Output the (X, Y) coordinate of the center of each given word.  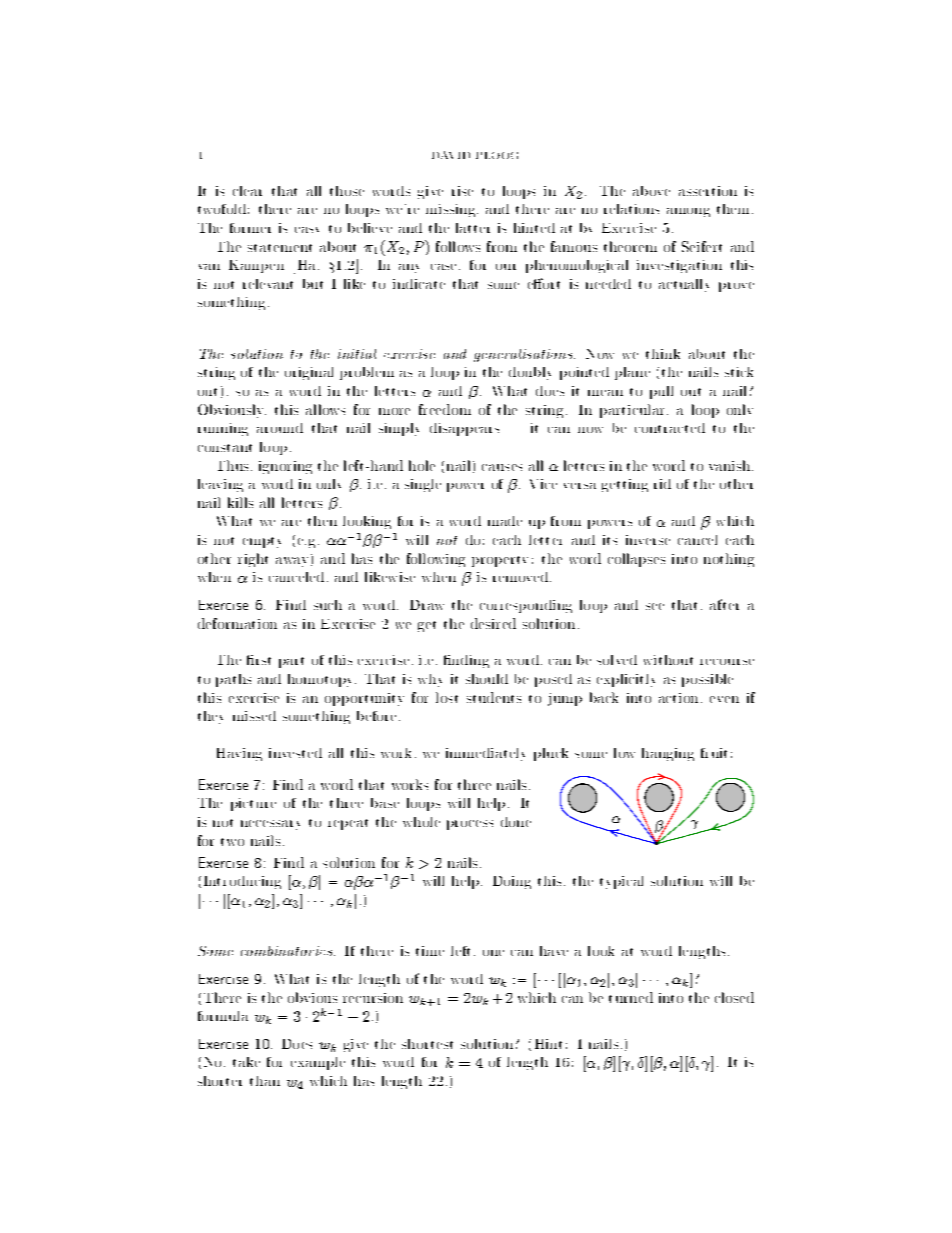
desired (493, 623)
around (280, 428)
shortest (427, 1044)
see (655, 606)
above (651, 191)
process (470, 825)
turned (631, 997)
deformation (237, 623)
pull (661, 392)
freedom (445, 409)
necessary (270, 825)
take (246, 1062)
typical (621, 882)
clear (247, 191)
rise (462, 191)
